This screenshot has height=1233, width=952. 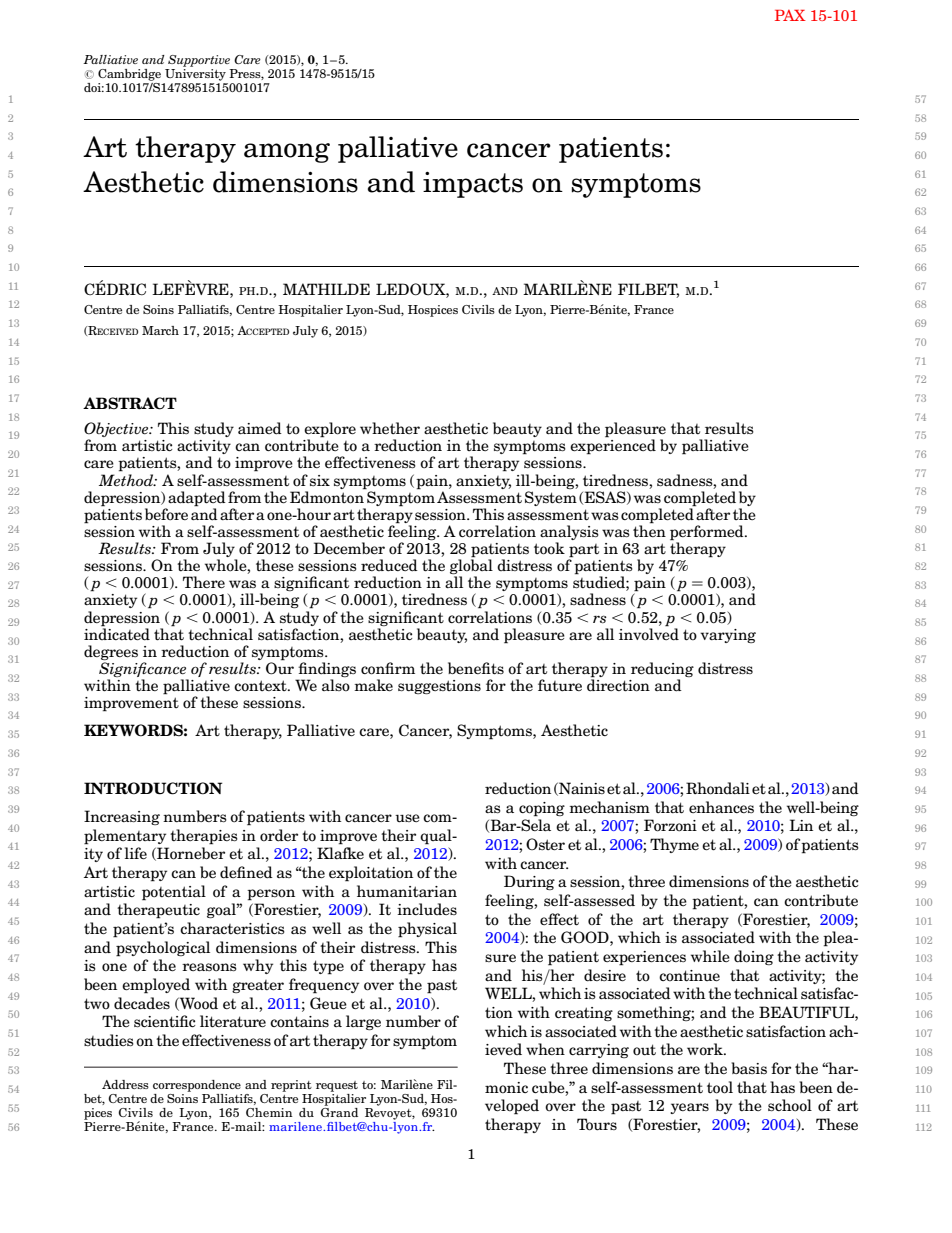 I want to click on whether, so click(x=390, y=428).
